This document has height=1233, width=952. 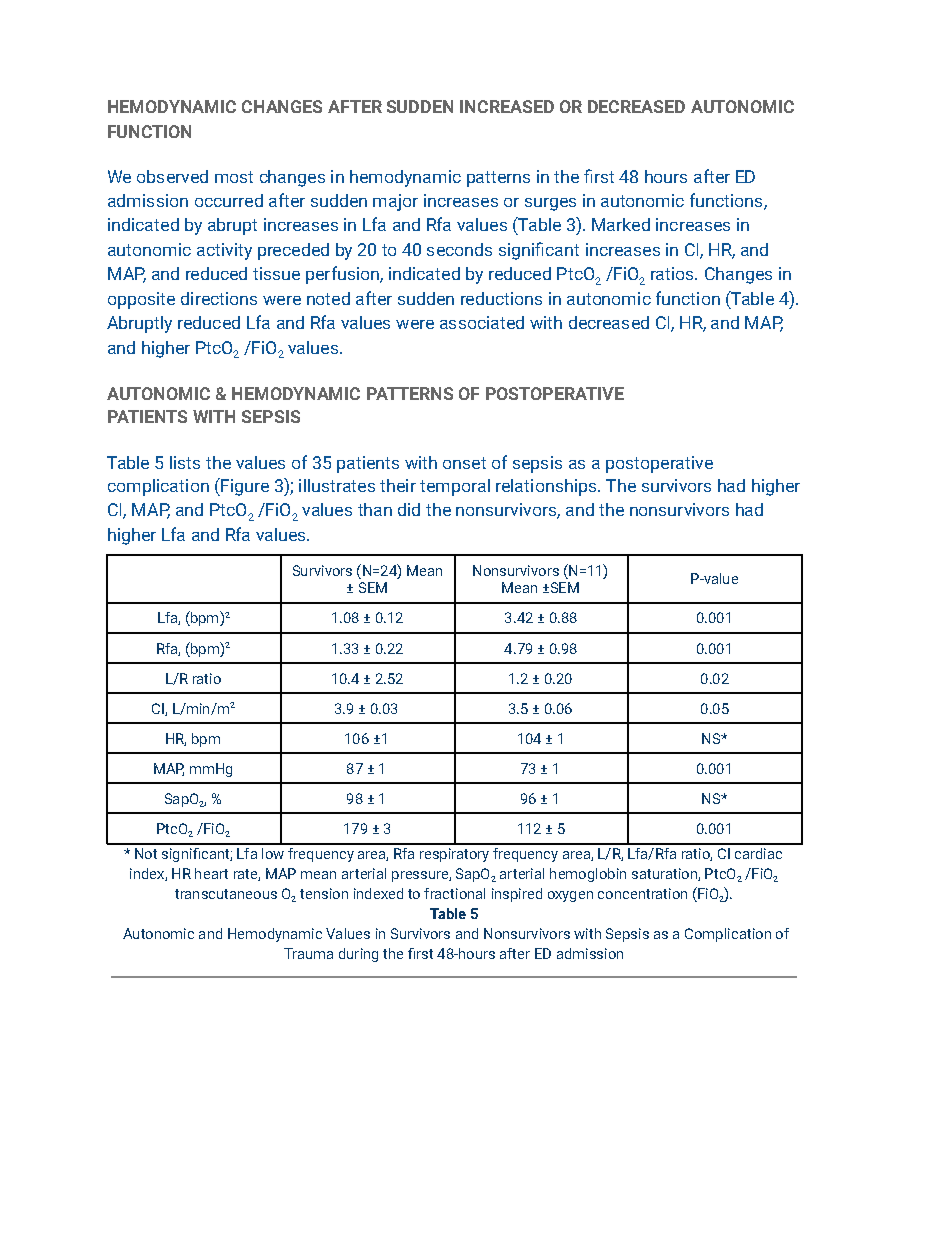 I want to click on transcutaneous, so click(x=226, y=894).
